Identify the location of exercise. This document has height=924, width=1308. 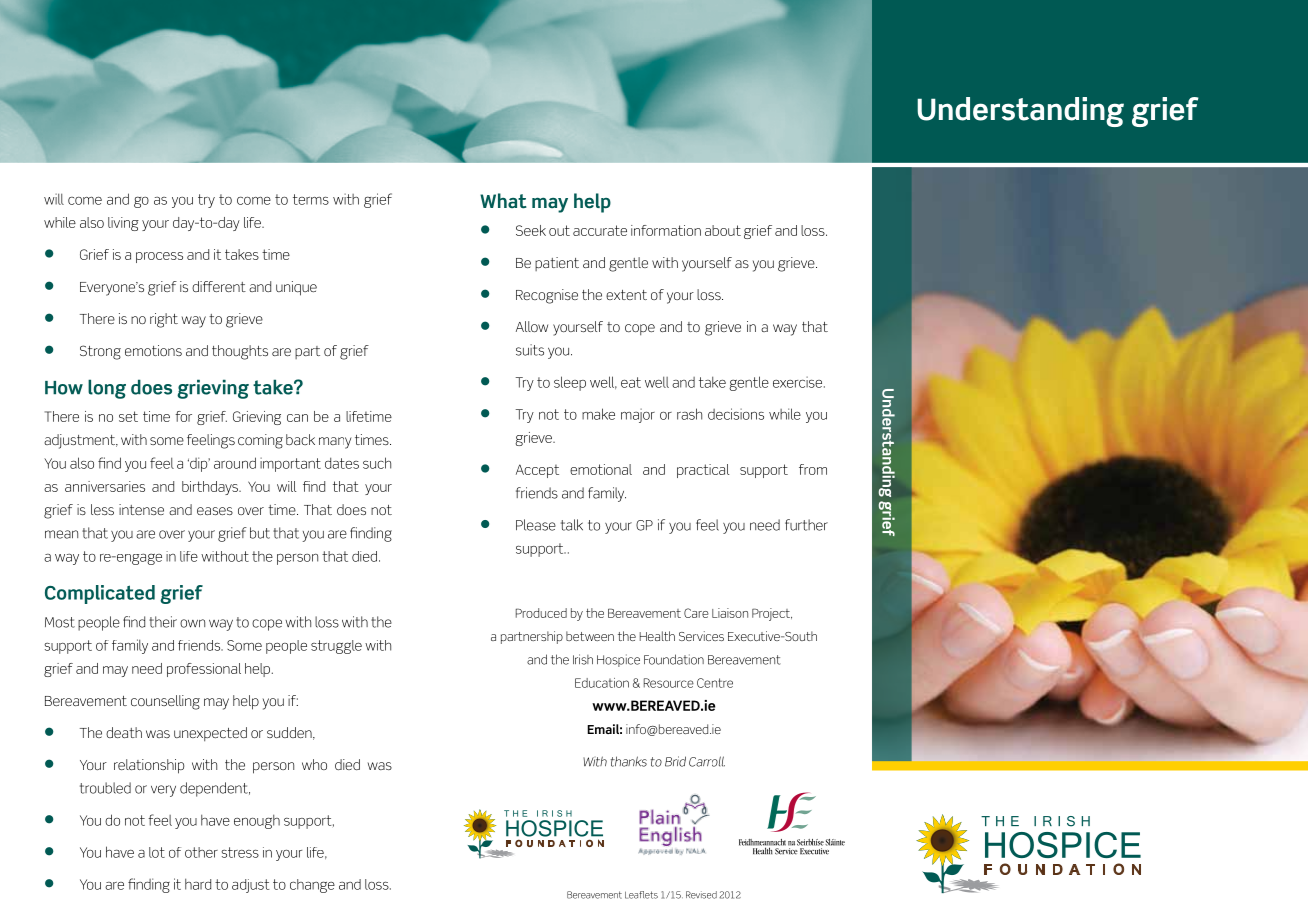
(799, 382).
